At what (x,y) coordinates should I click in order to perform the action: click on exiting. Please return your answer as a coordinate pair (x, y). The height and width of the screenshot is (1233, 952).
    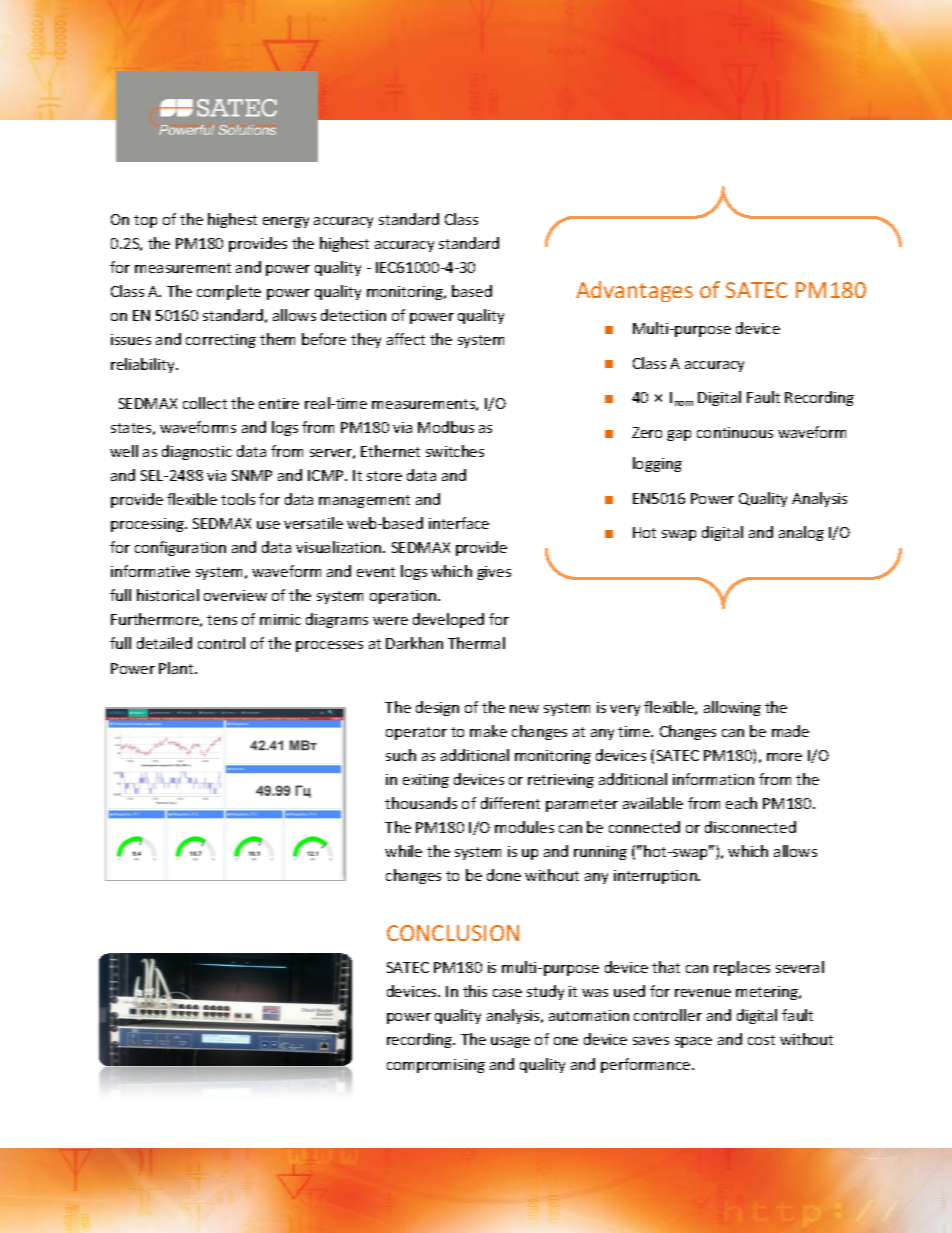
    Looking at the image, I should click on (426, 781).
